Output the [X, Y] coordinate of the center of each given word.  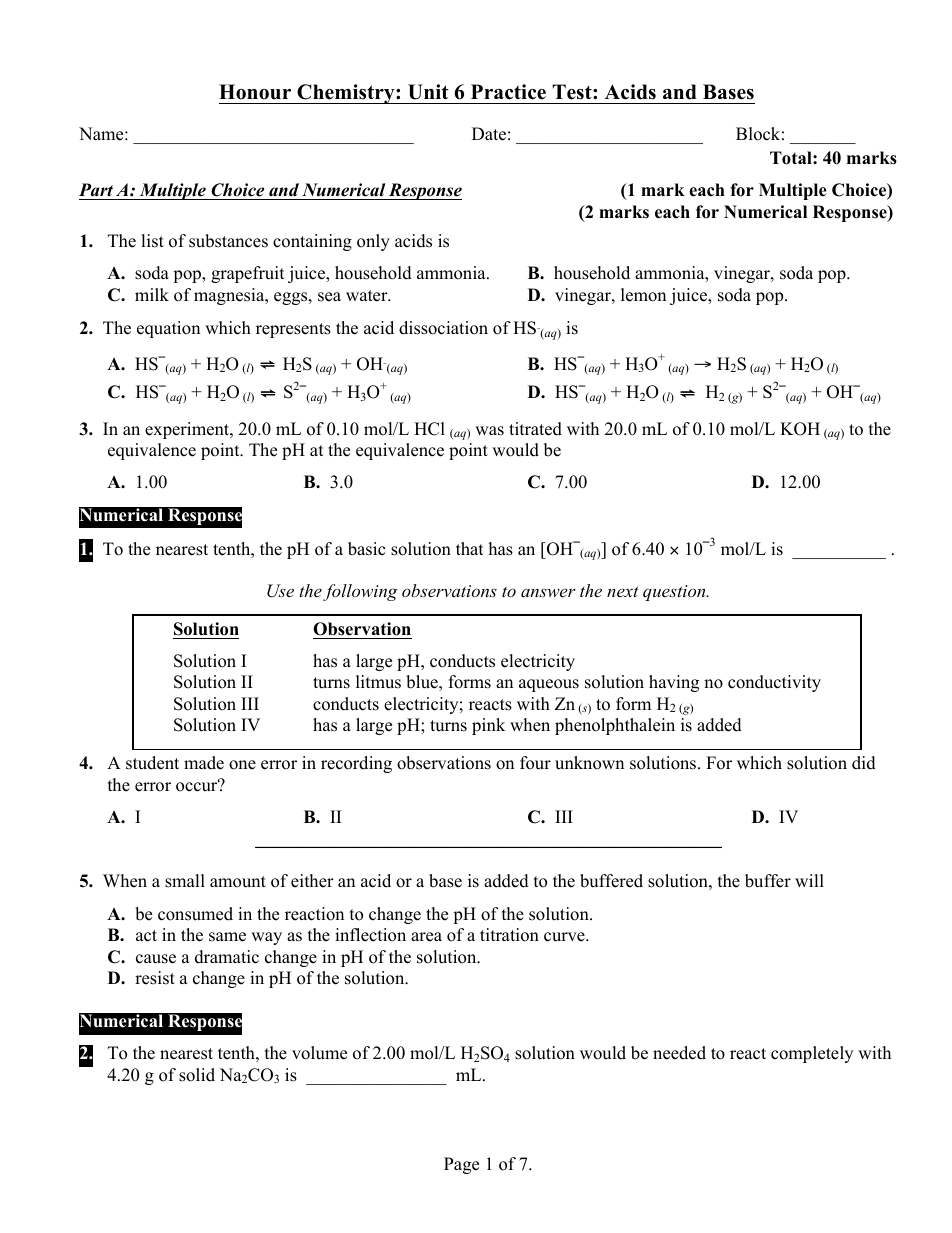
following [360, 592]
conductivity [774, 683]
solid [197, 1075]
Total [792, 158]
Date [489, 134]
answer [548, 592]
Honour [255, 92]
